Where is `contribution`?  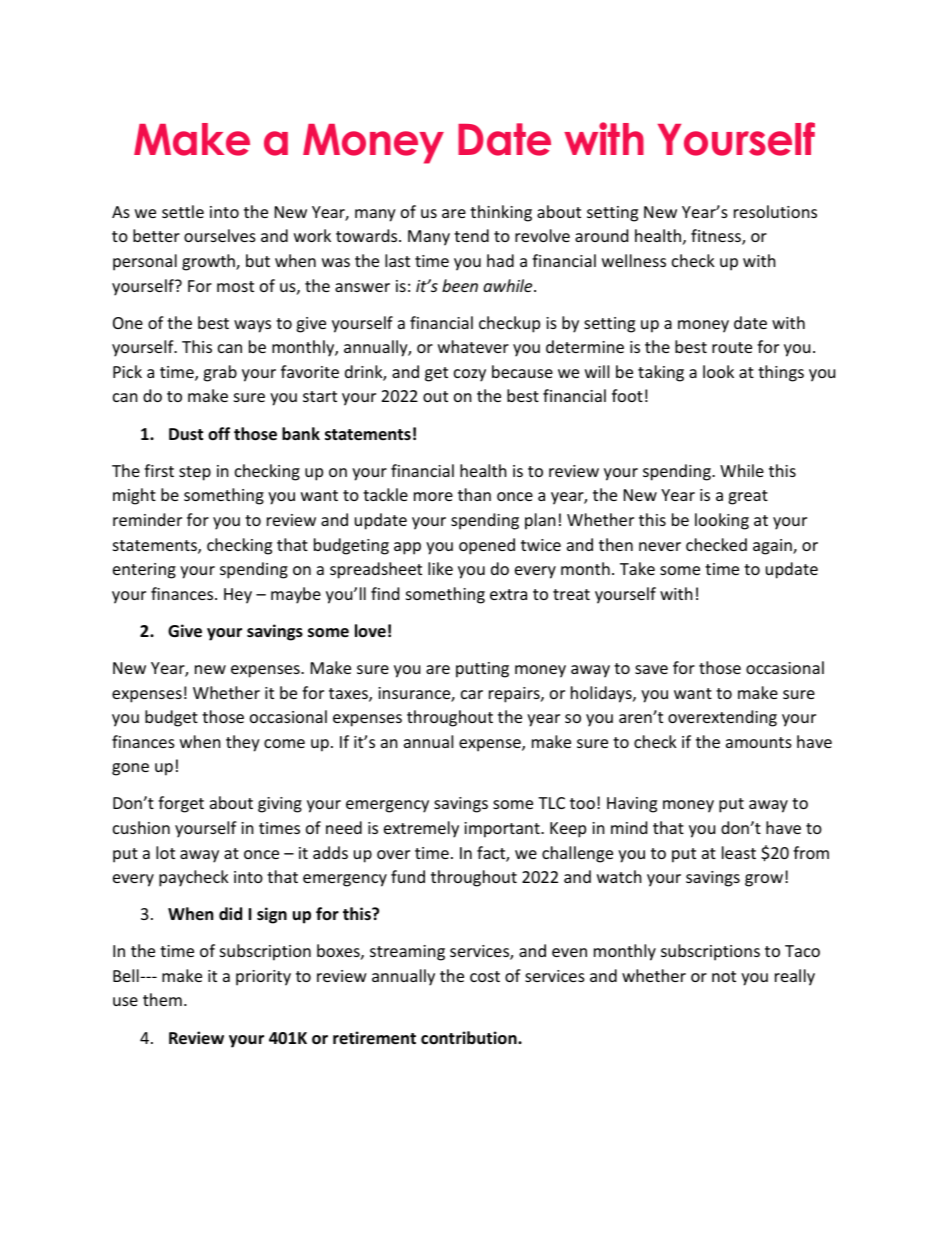
contribution is located at coordinates (470, 1038).
